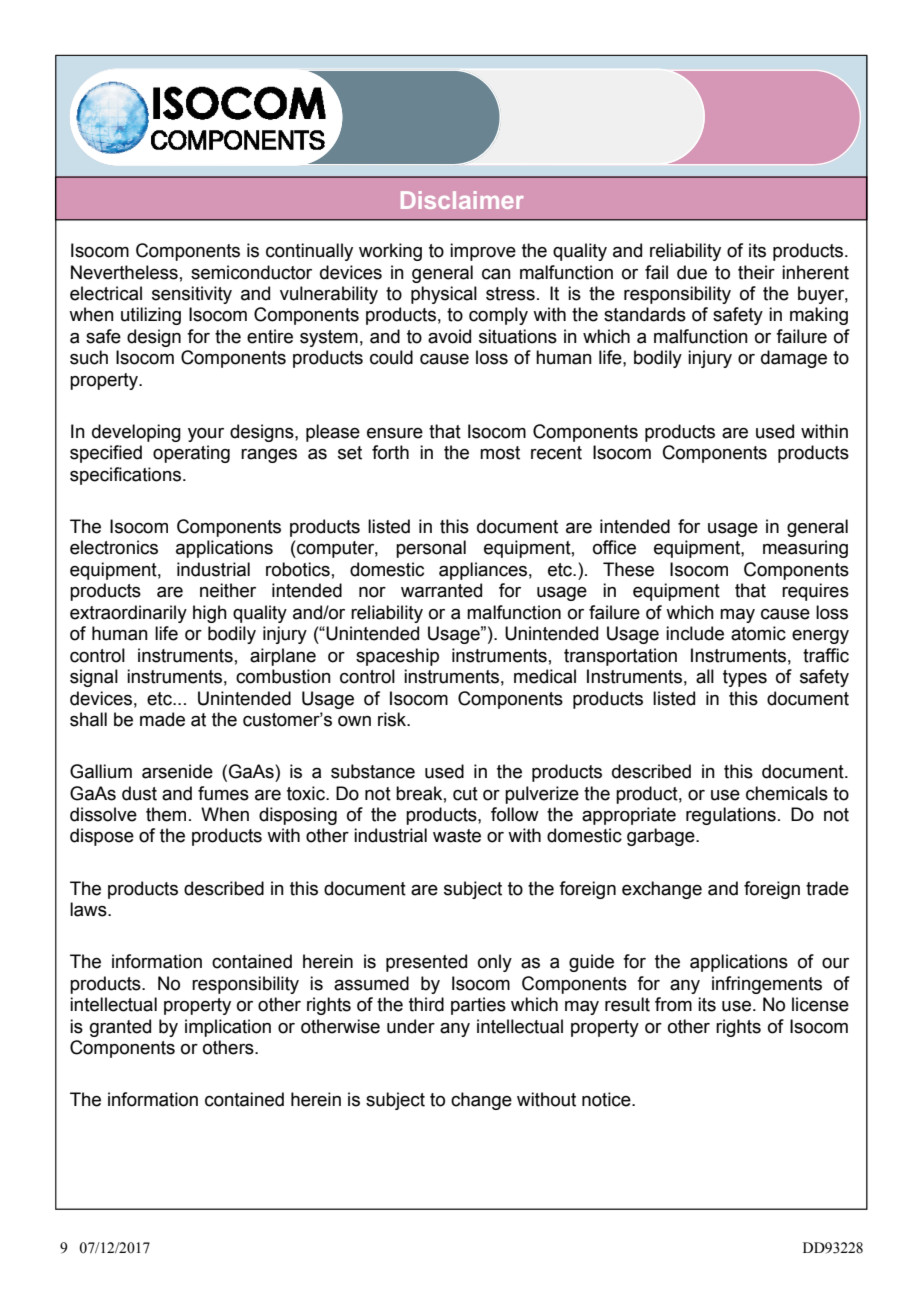  What do you see at coordinates (756, 272) in the screenshot?
I see `their` at bounding box center [756, 272].
